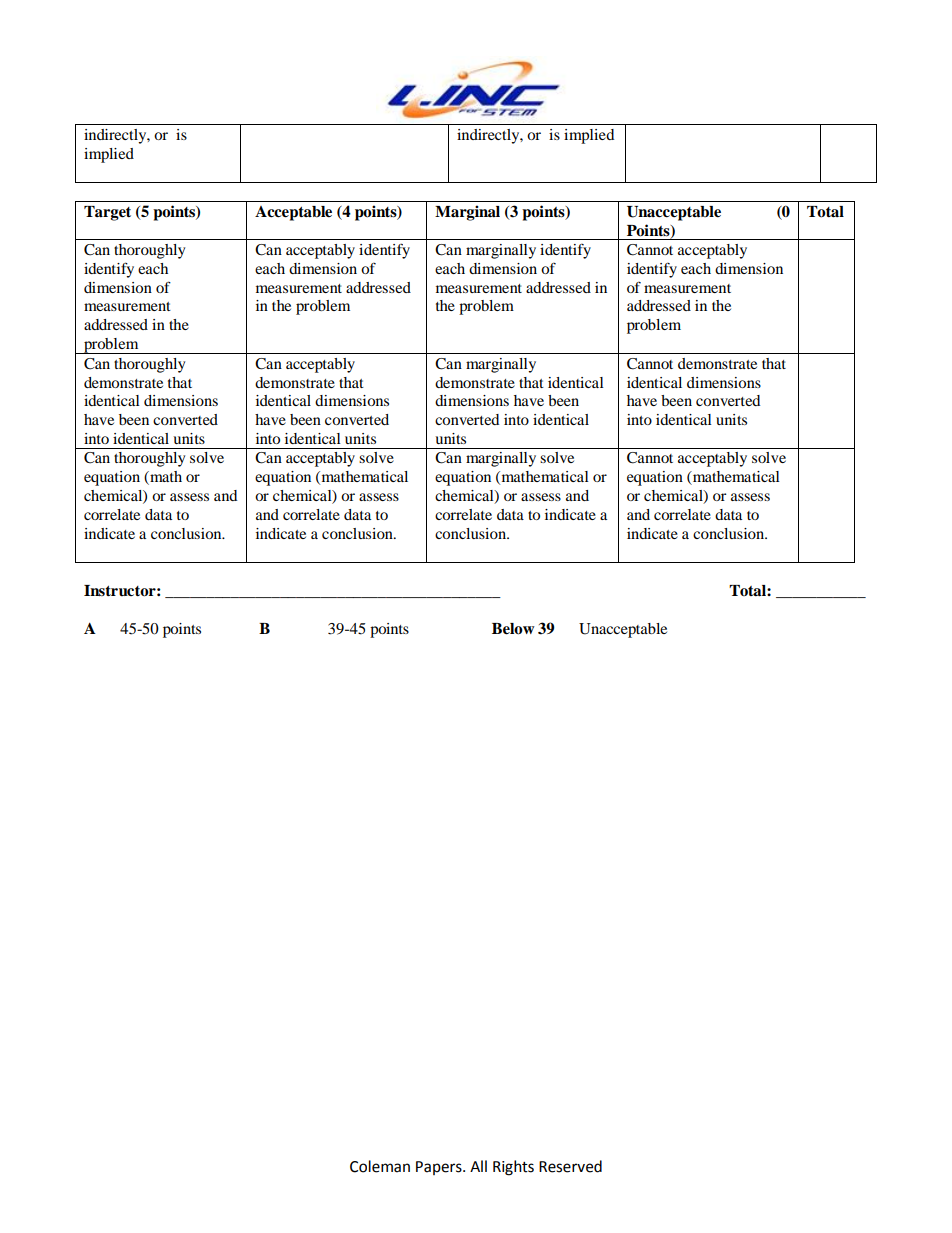  What do you see at coordinates (570, 1166) in the screenshot?
I see `Reserved` at bounding box center [570, 1166].
